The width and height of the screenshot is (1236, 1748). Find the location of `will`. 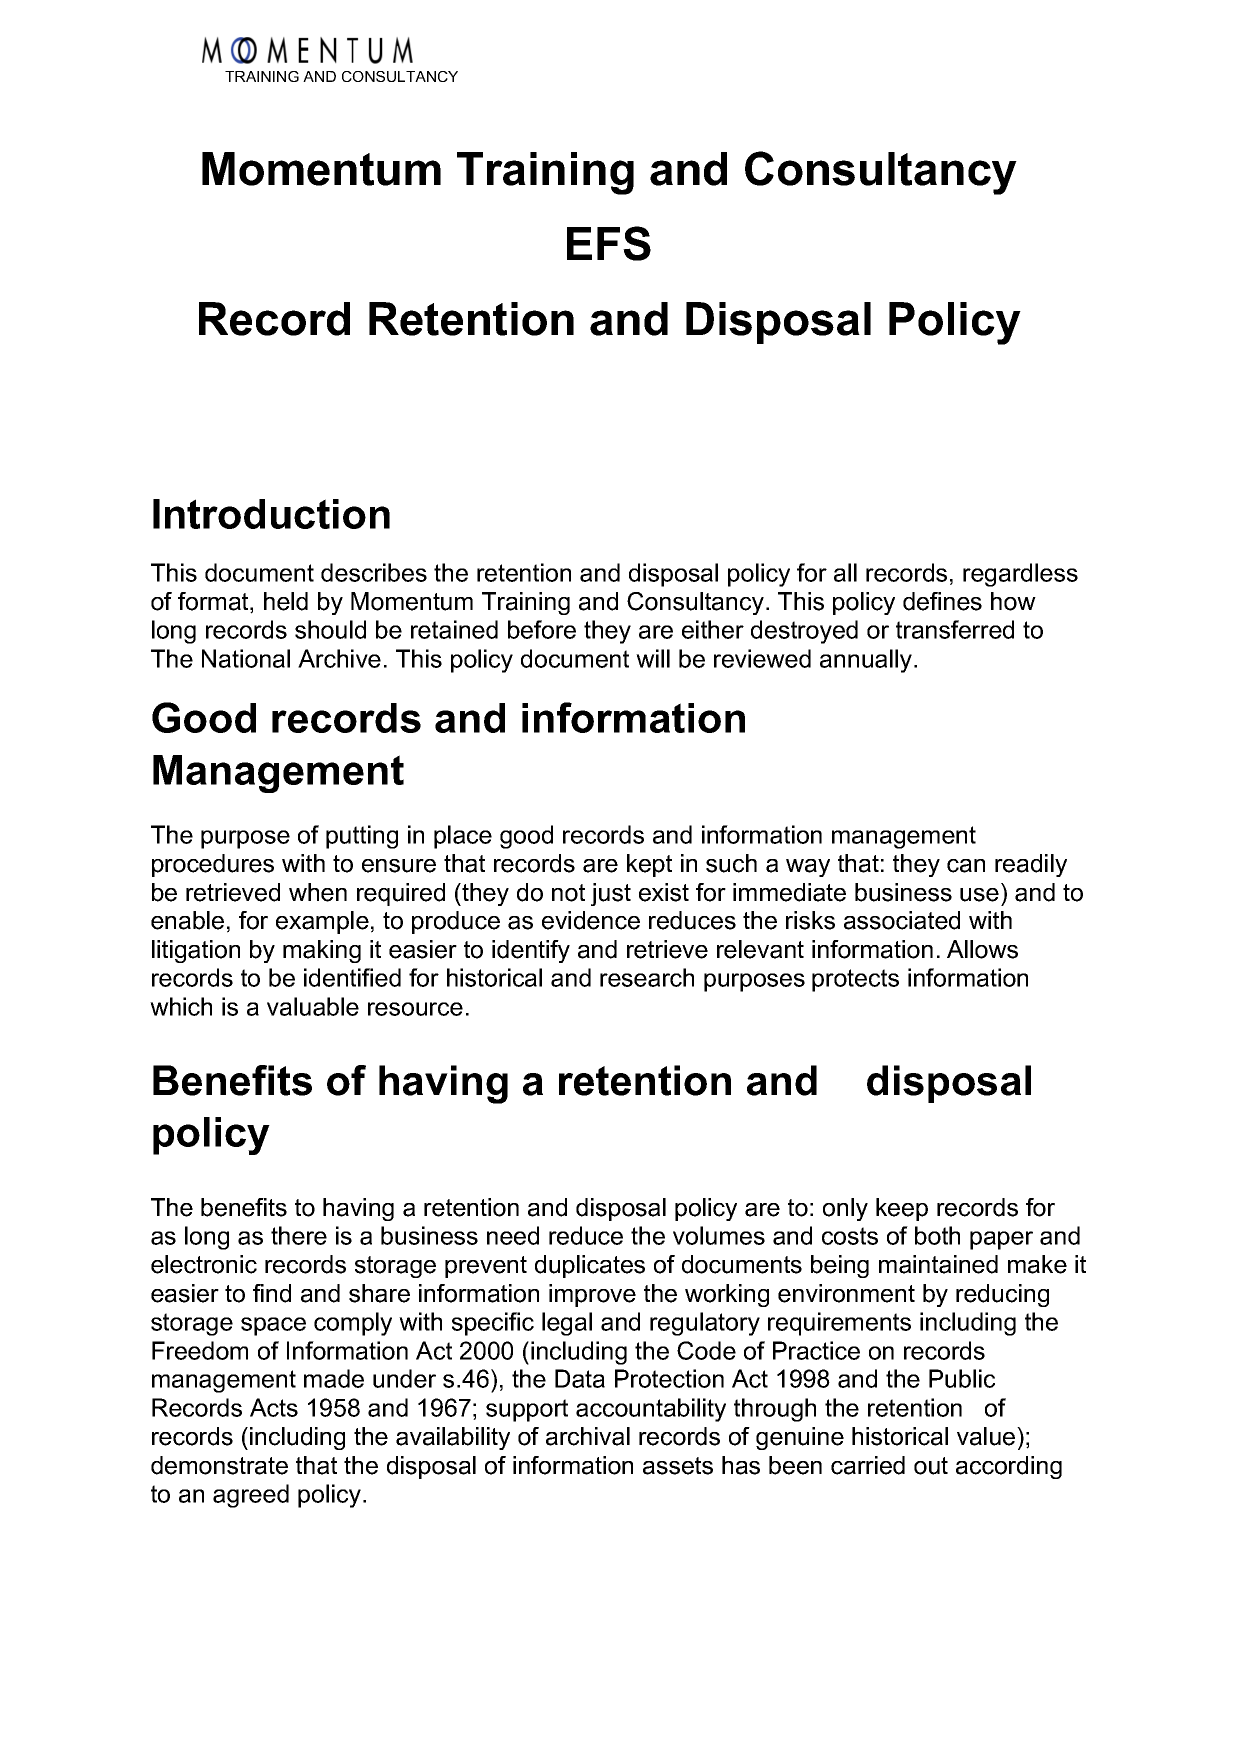

will is located at coordinates (653, 658).
